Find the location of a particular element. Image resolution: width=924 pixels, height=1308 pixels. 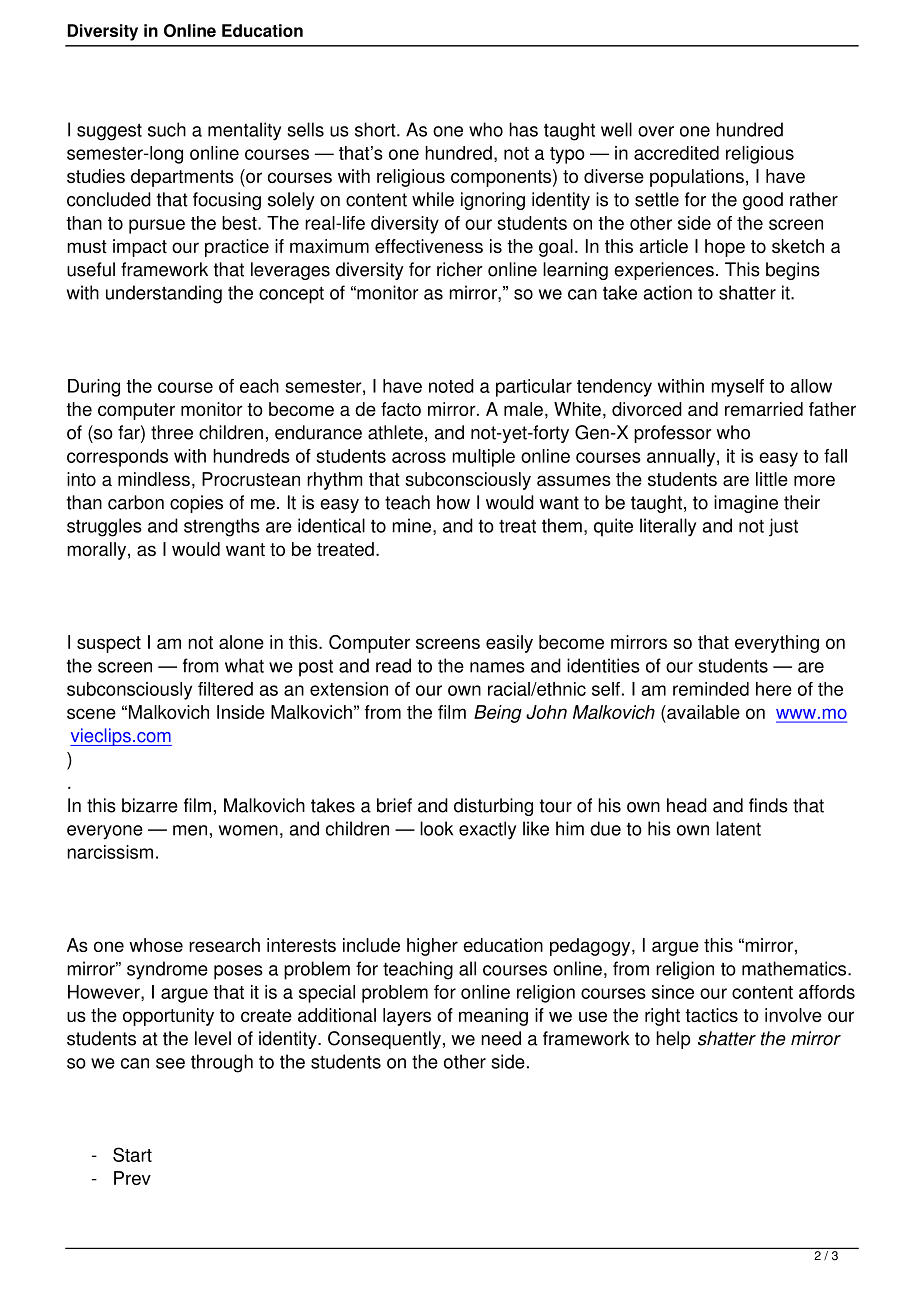

everything is located at coordinates (777, 644).
